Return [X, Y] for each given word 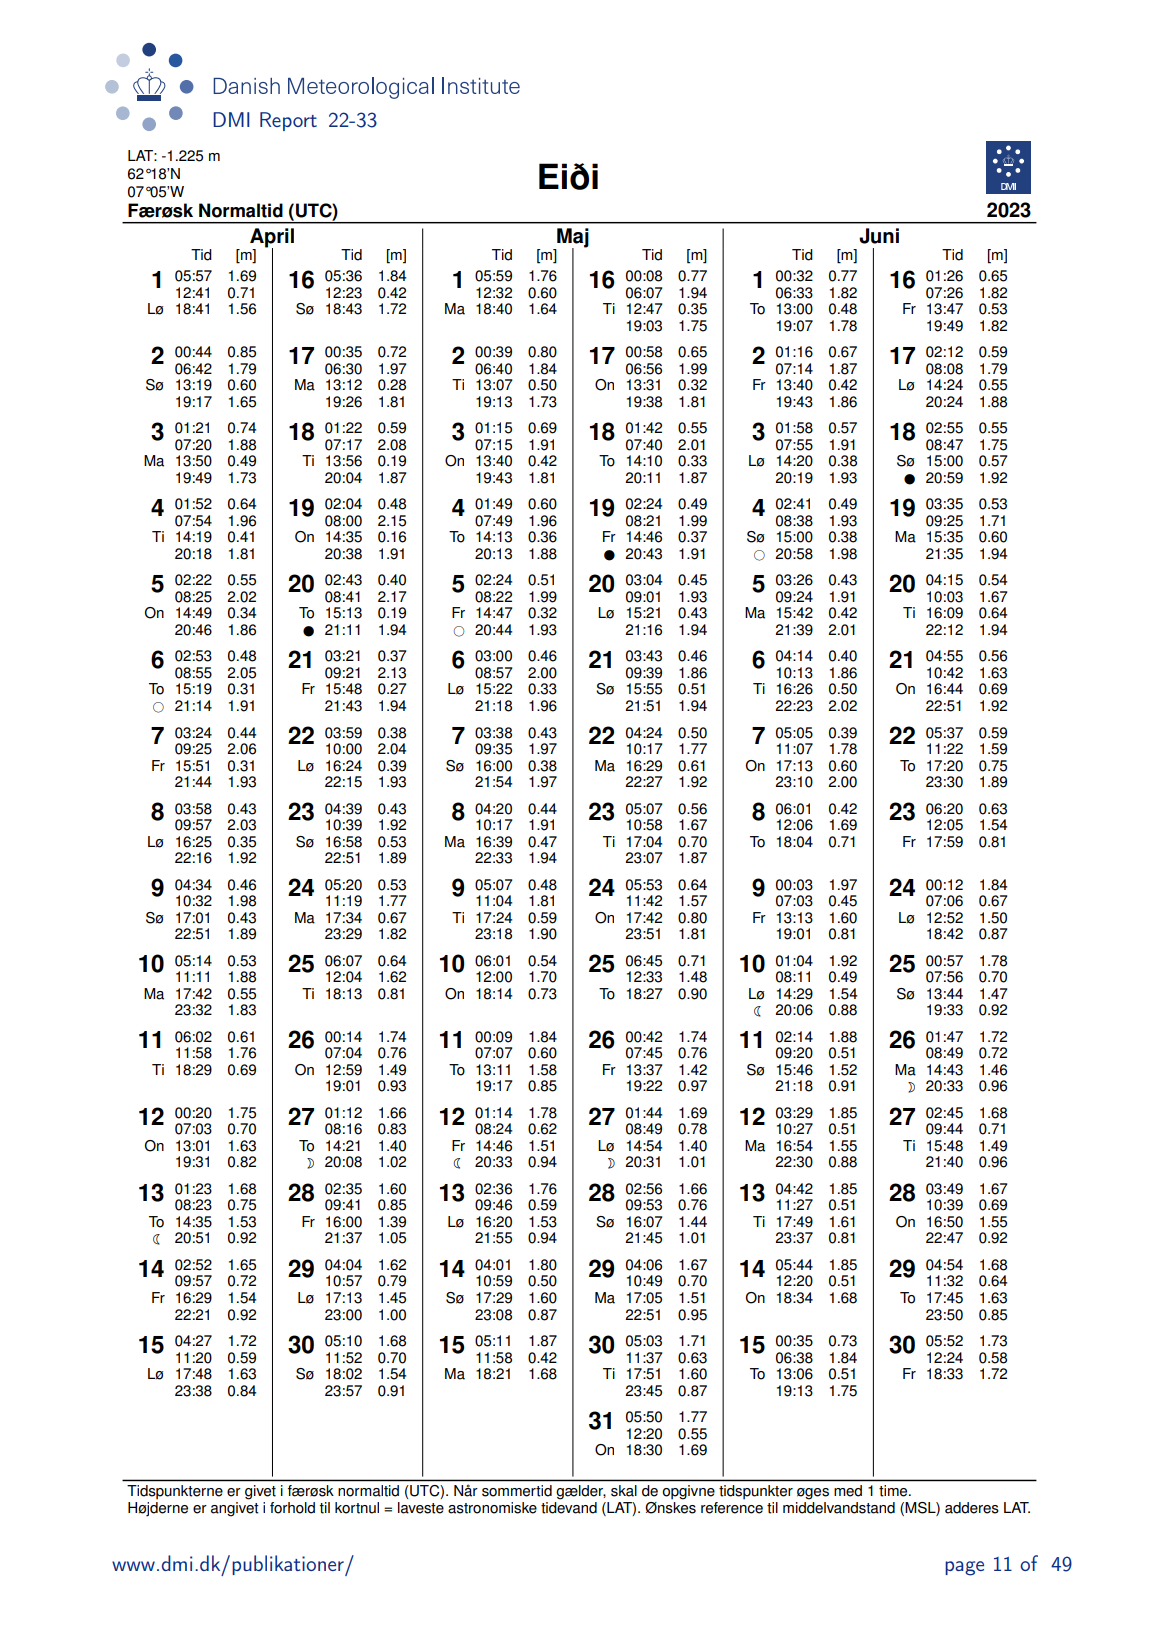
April [272, 239]
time [894, 1491]
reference [732, 1506]
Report [288, 121]
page [964, 1568]
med [848, 1491]
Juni [879, 236]
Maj [572, 239]
